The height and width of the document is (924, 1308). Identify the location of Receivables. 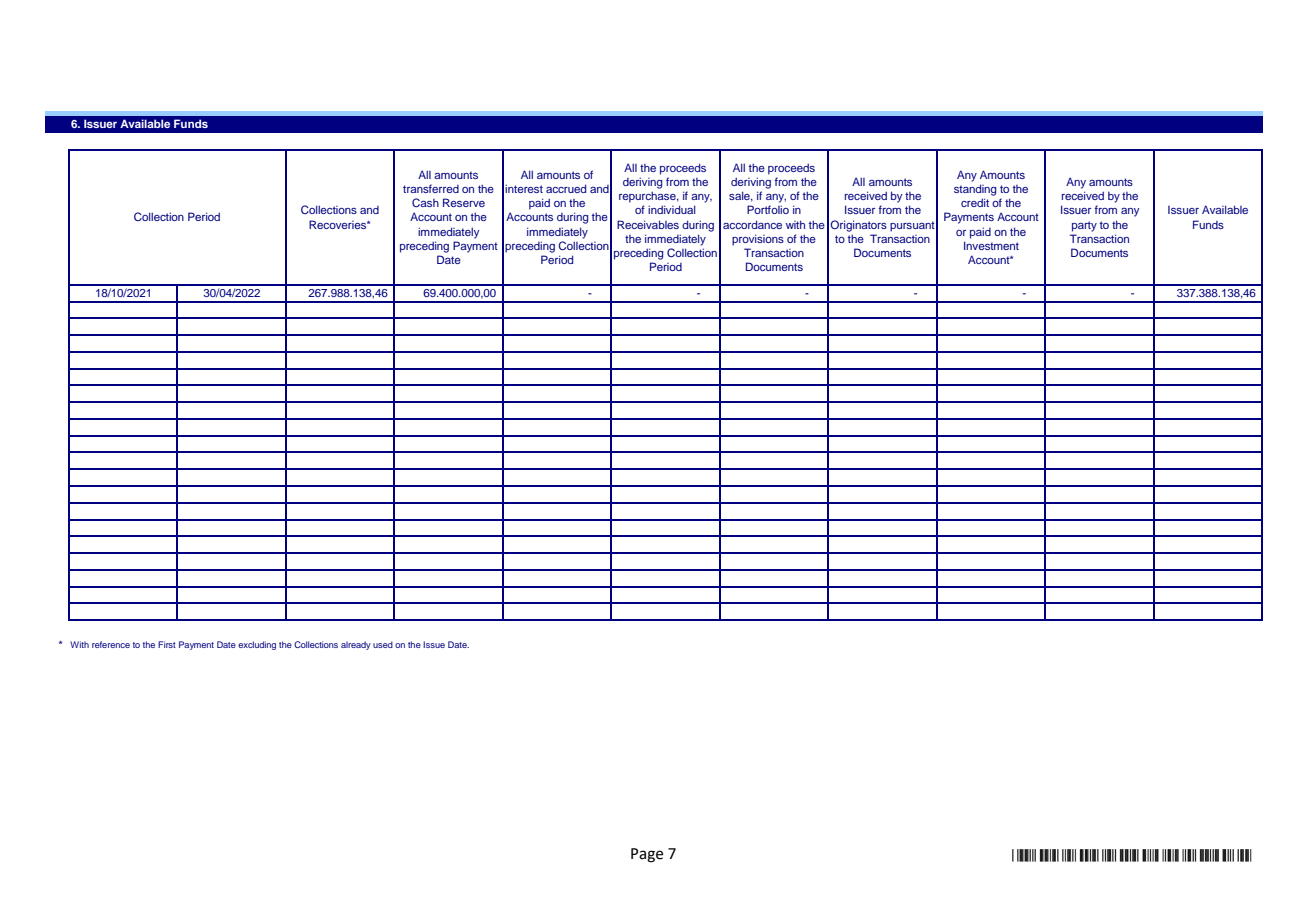
(648, 224).
